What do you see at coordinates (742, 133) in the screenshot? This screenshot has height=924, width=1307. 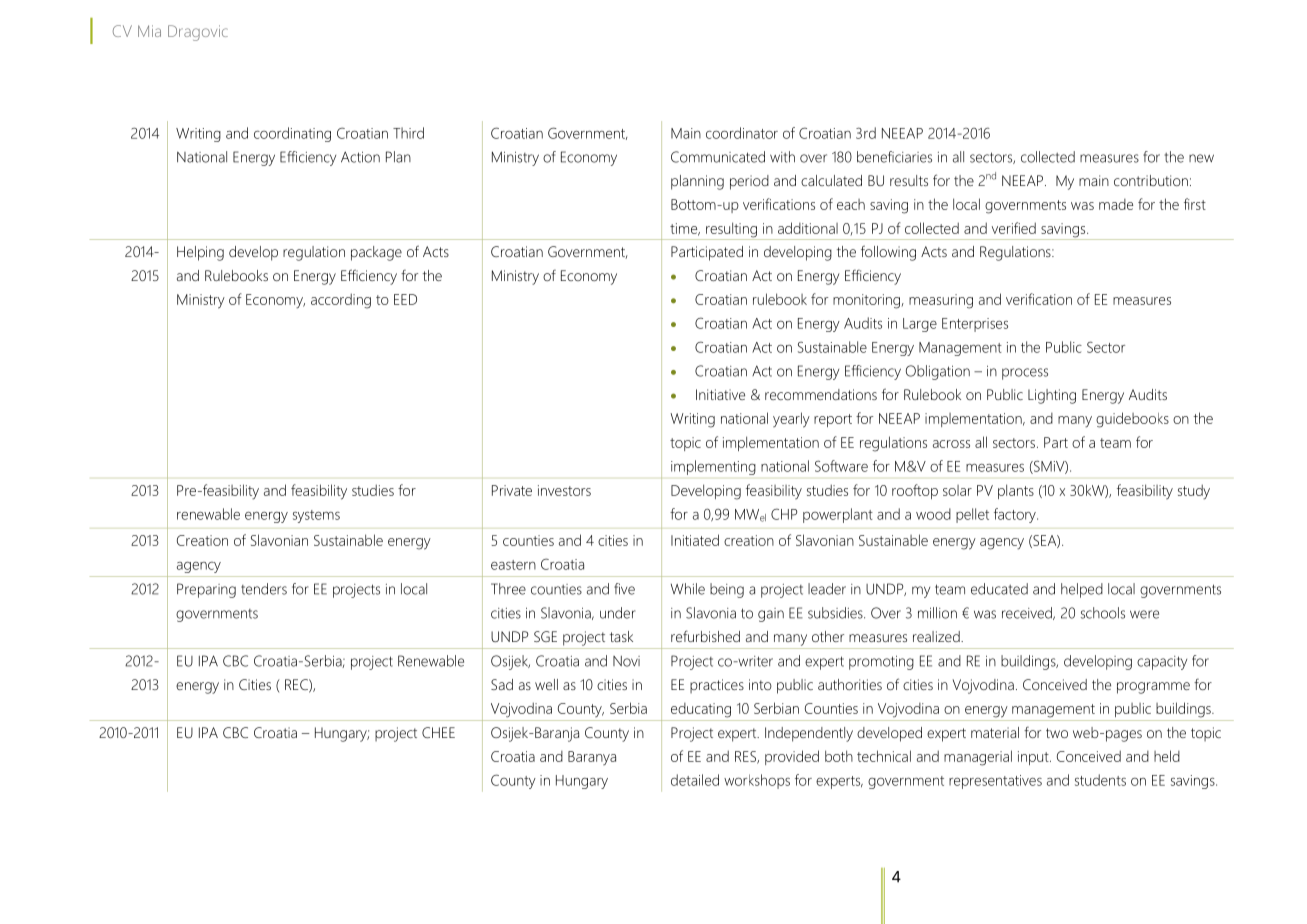 I see `coordinator` at bounding box center [742, 133].
